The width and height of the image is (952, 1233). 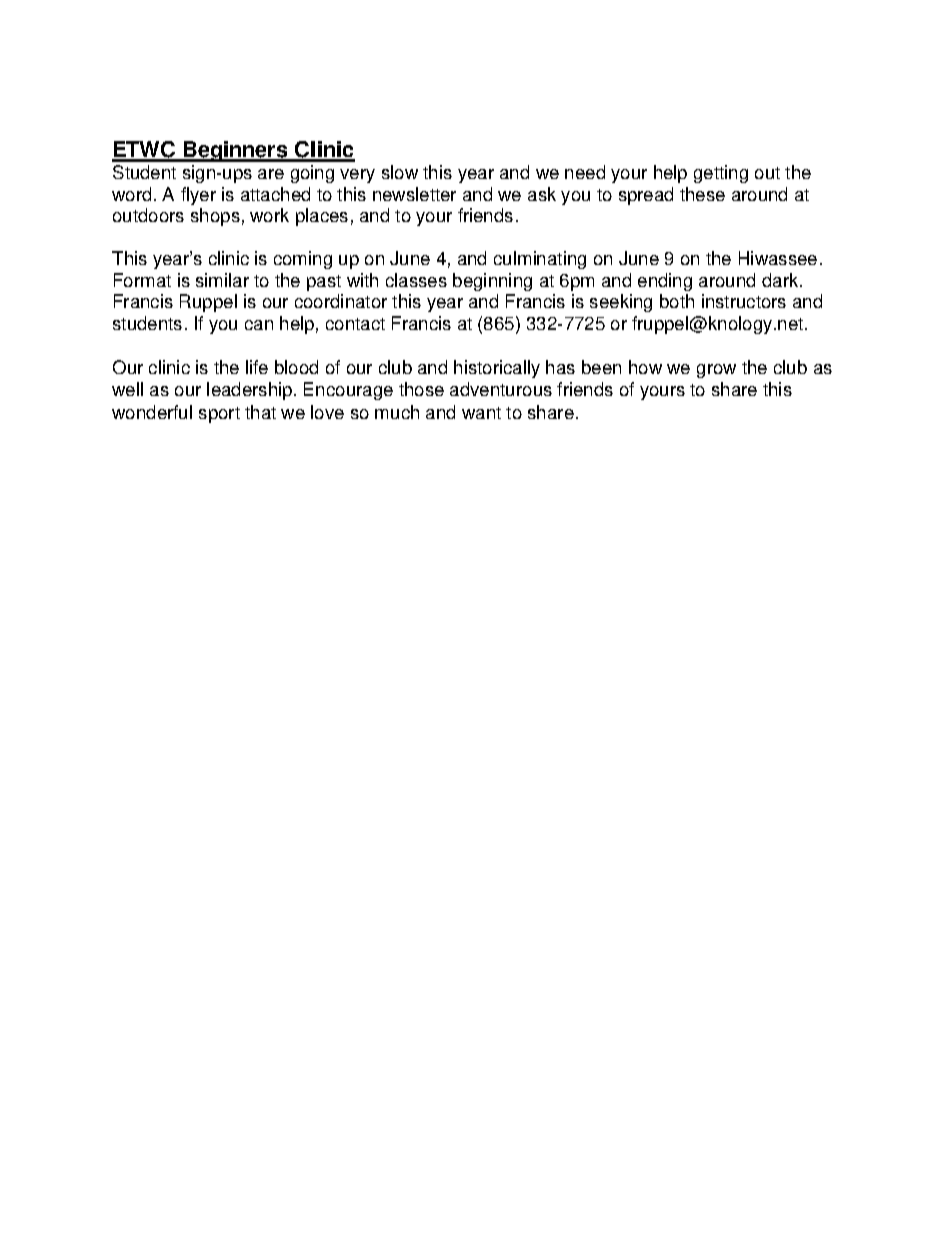 What do you see at coordinates (236, 151) in the image?
I see `Beginners` at bounding box center [236, 151].
